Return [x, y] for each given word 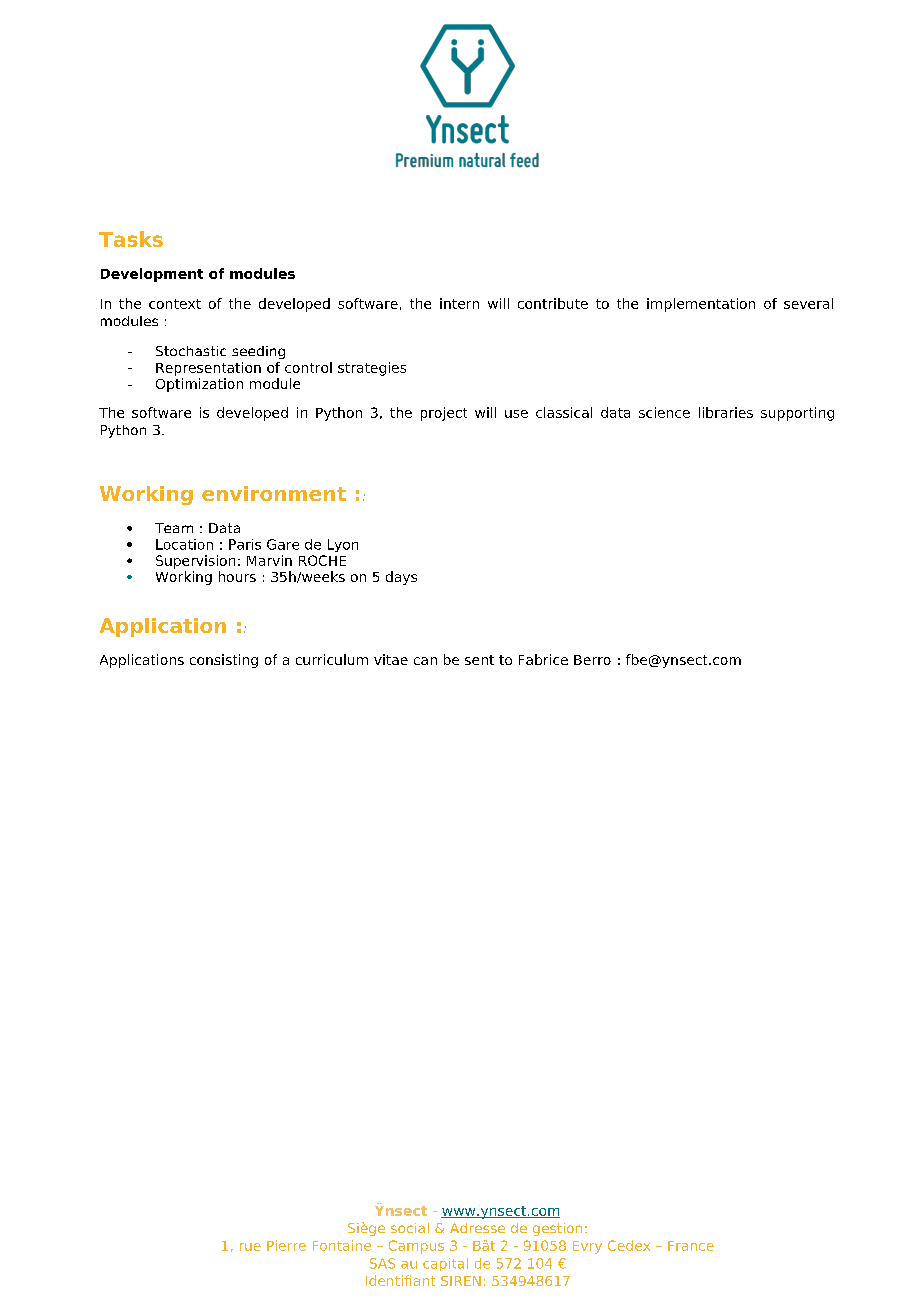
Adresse [477, 1228]
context [175, 304]
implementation [701, 305]
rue [250, 1247]
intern [459, 303]
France [691, 1246]
